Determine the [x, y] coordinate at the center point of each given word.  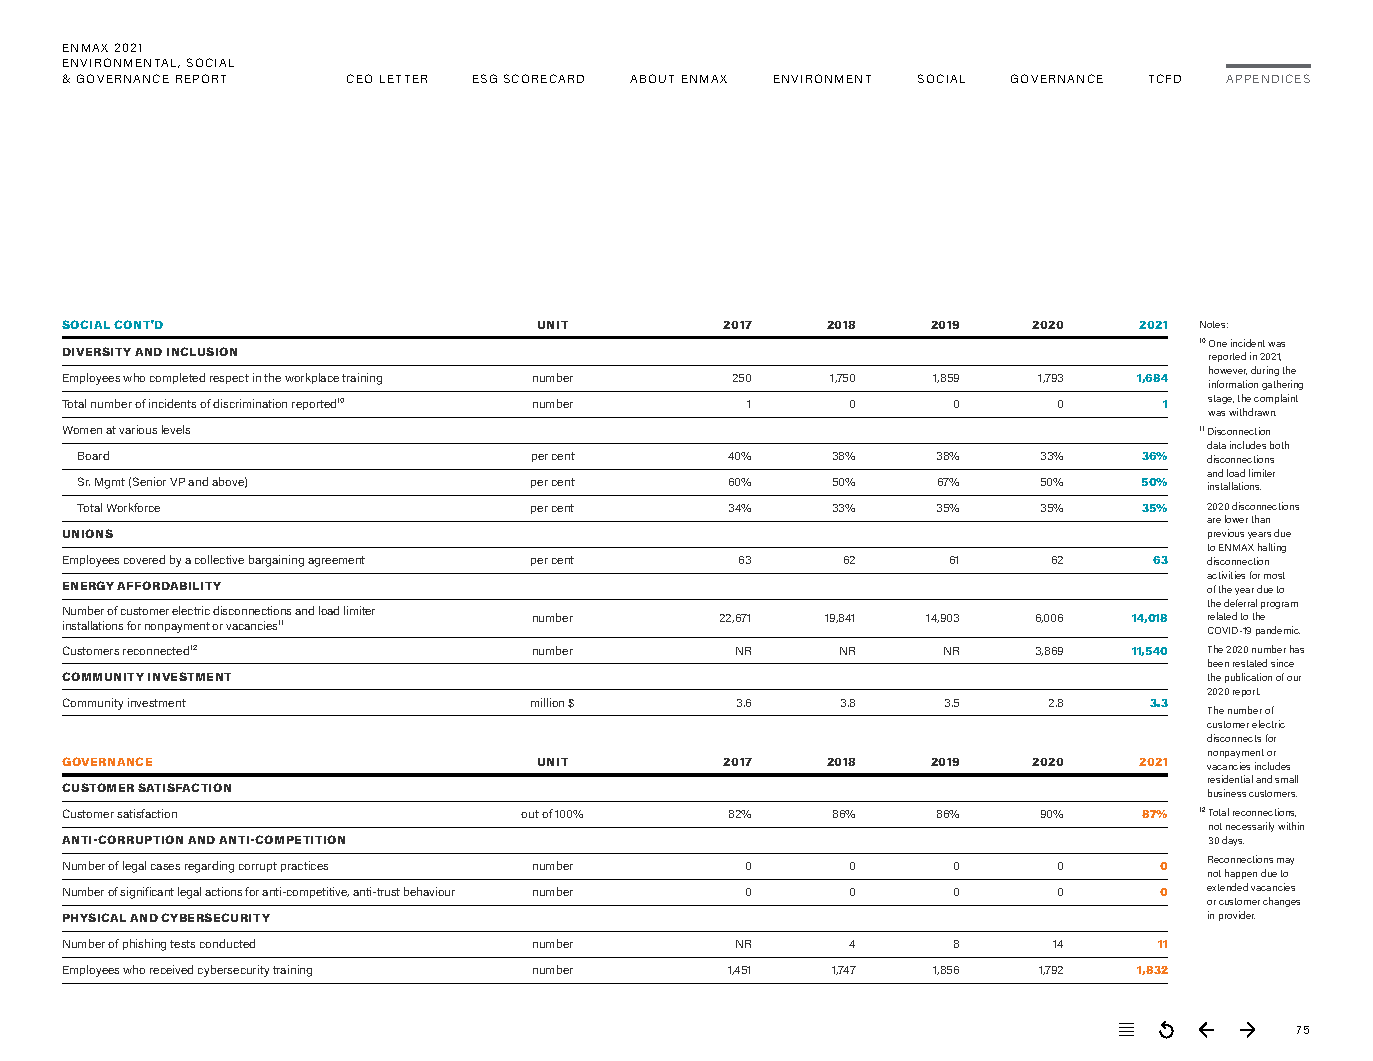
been [1218, 663]
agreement [336, 561]
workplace [312, 378]
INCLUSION [202, 351]
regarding [209, 867]
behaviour [429, 891]
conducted [227, 943]
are [1214, 520]
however [1228, 370]
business [1227, 793]
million [547, 702]
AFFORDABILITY [169, 585]
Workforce [133, 507]
